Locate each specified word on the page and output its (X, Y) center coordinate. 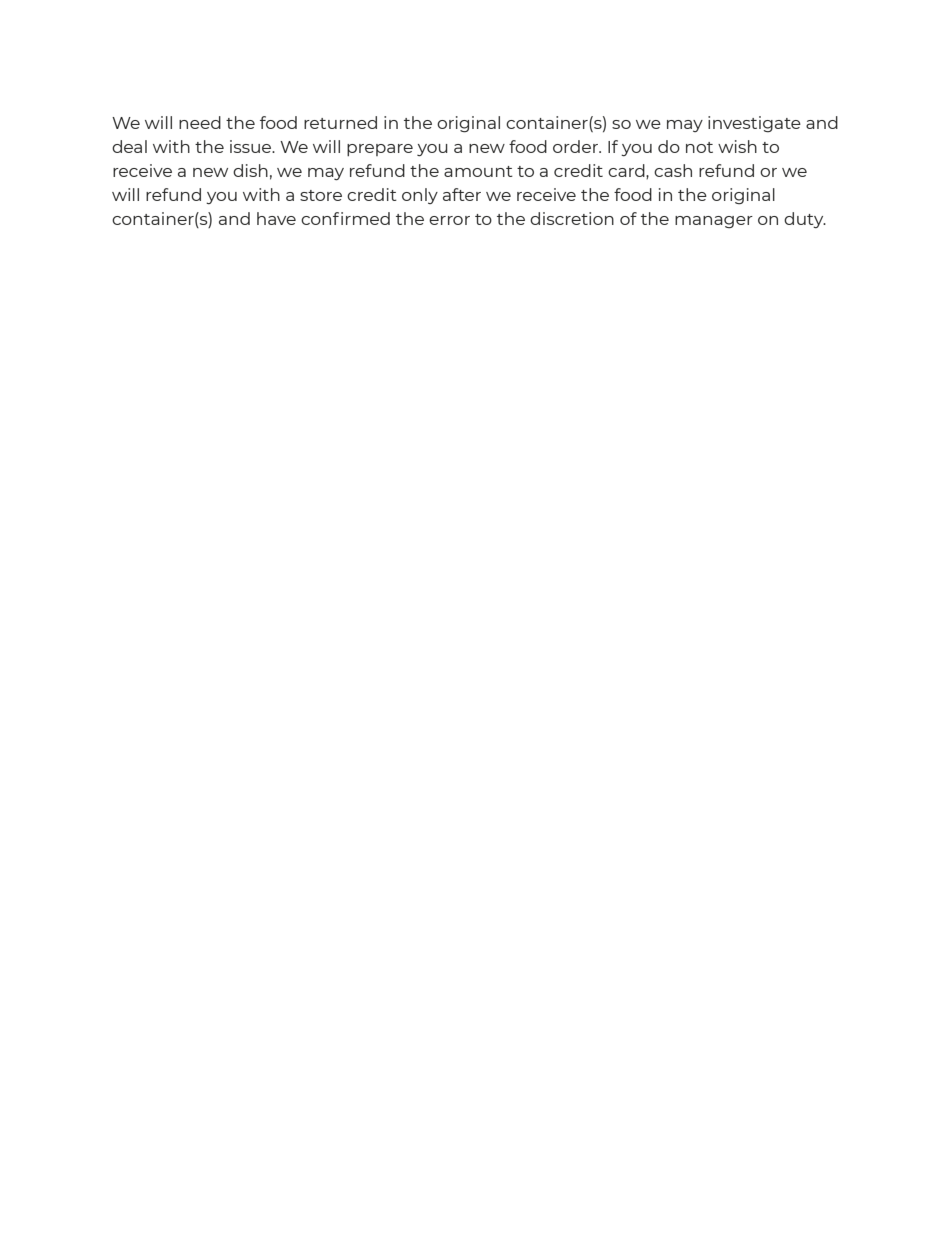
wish (737, 146)
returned (340, 122)
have (276, 218)
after (462, 194)
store (321, 195)
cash (673, 170)
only (420, 196)
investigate (754, 124)
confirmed (345, 218)
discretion (572, 218)
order (577, 146)
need (200, 122)
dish (250, 170)
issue (252, 146)
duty (805, 220)
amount (478, 171)
